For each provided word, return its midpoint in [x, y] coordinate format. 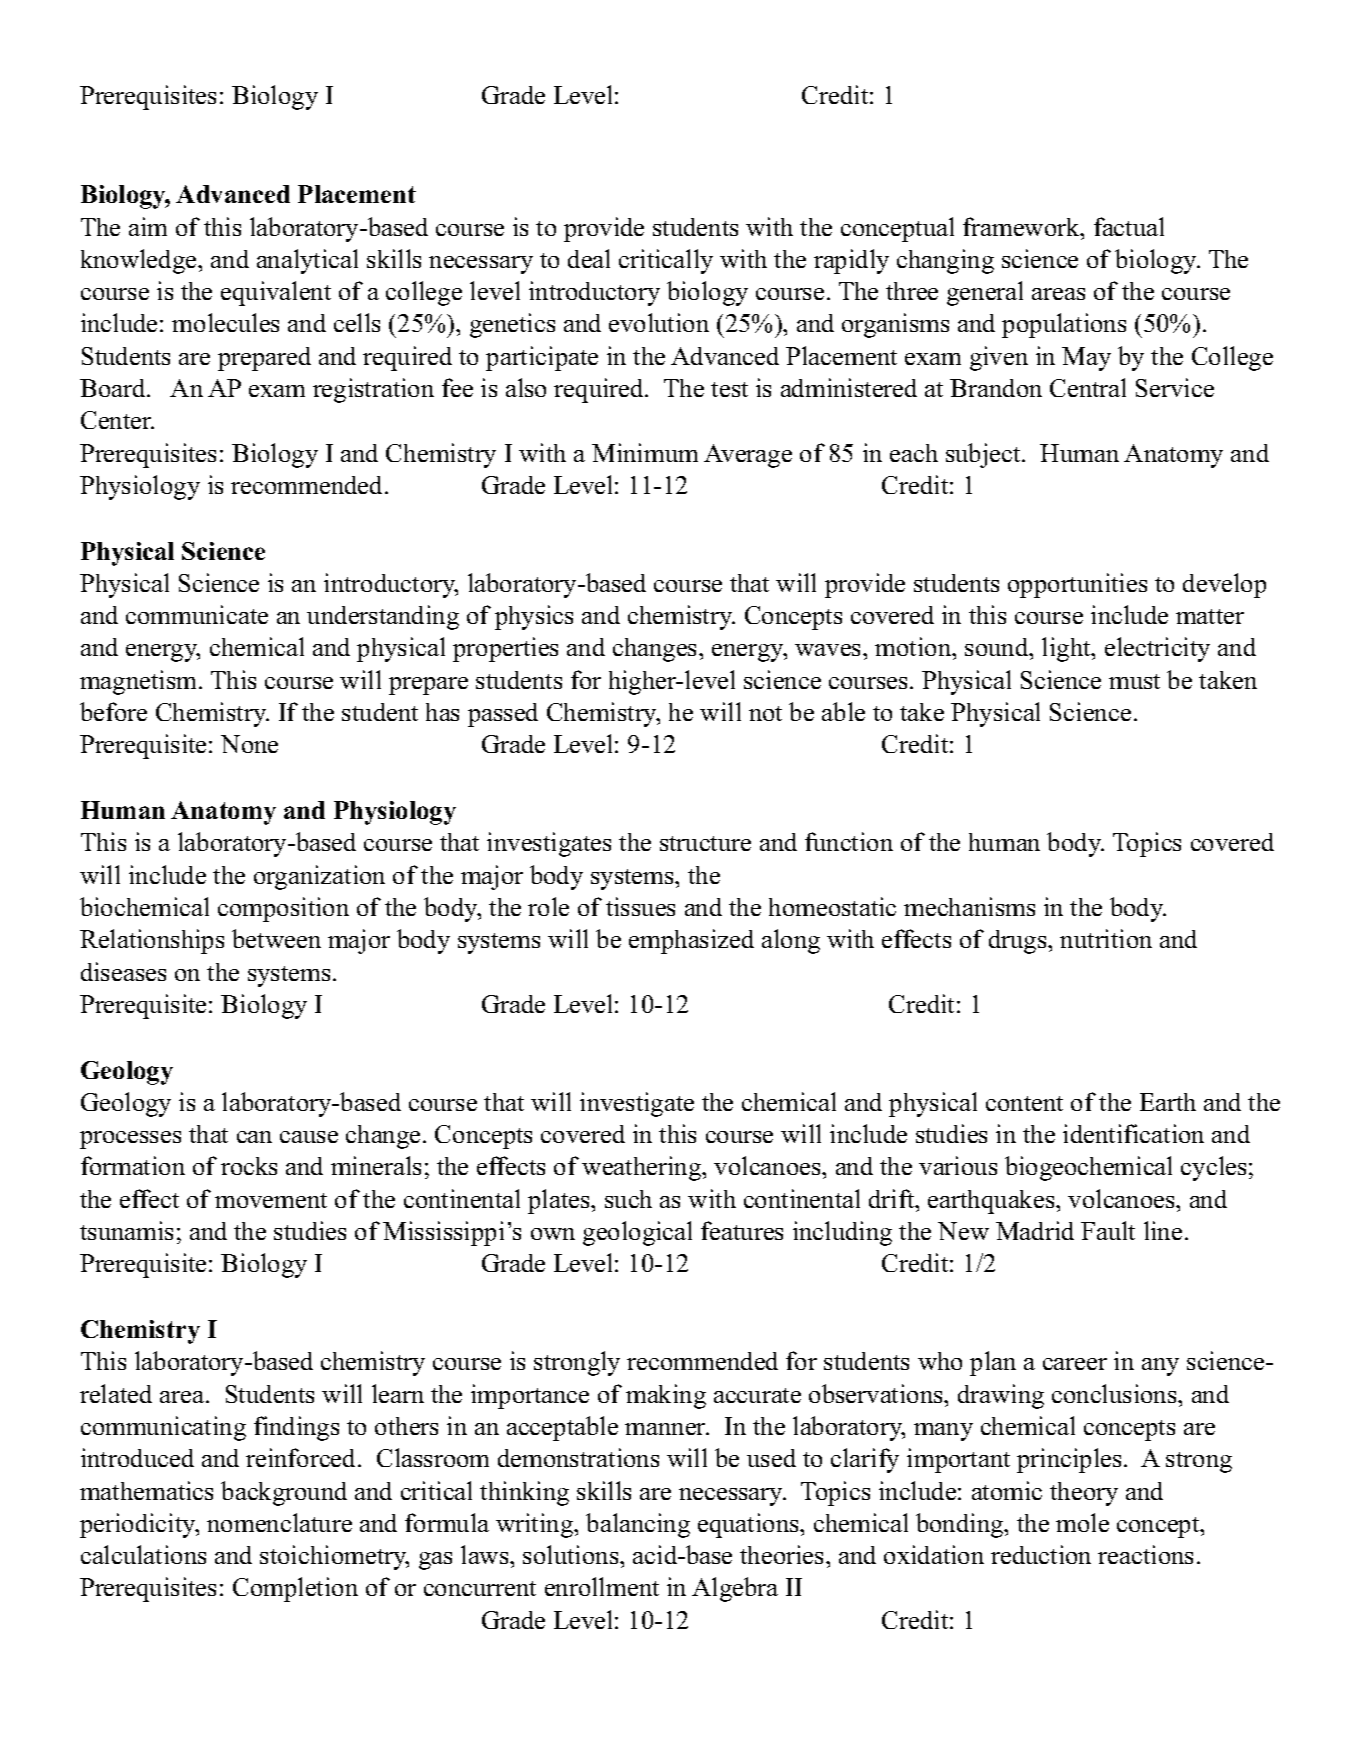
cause [309, 1137]
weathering [643, 1168]
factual [1129, 226]
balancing [638, 1525]
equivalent [276, 293]
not [765, 713]
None [249, 744]
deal [589, 258]
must [1134, 681]
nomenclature [279, 1522]
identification [1133, 1133]
